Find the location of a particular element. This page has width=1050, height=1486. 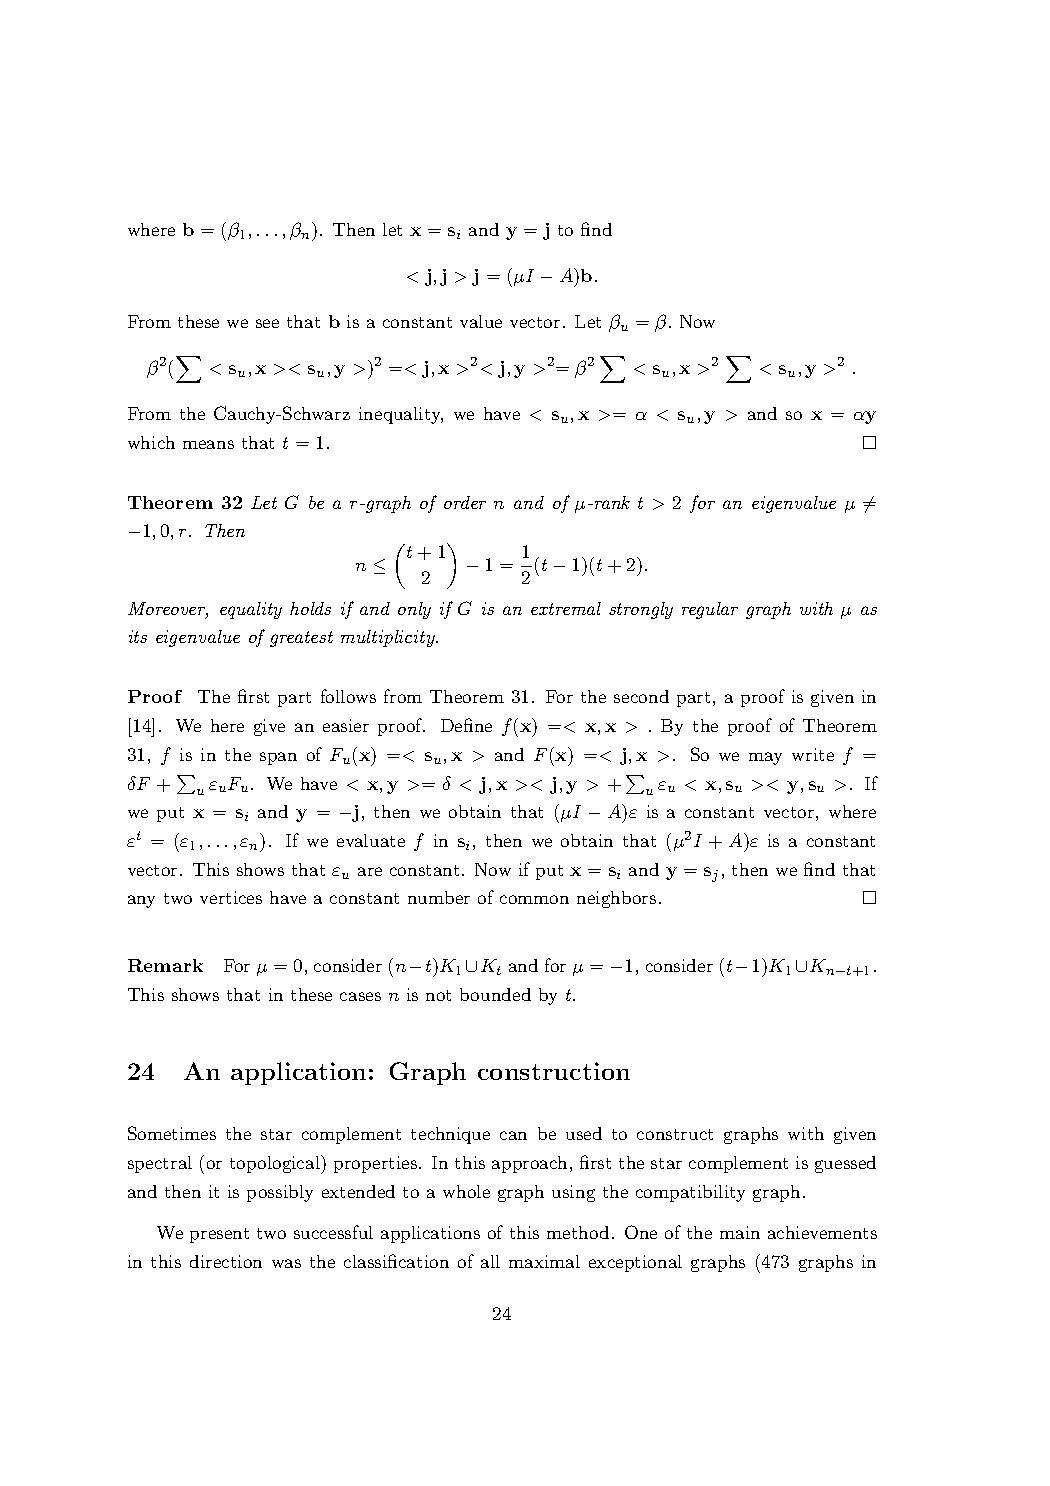

order is located at coordinates (465, 502).
